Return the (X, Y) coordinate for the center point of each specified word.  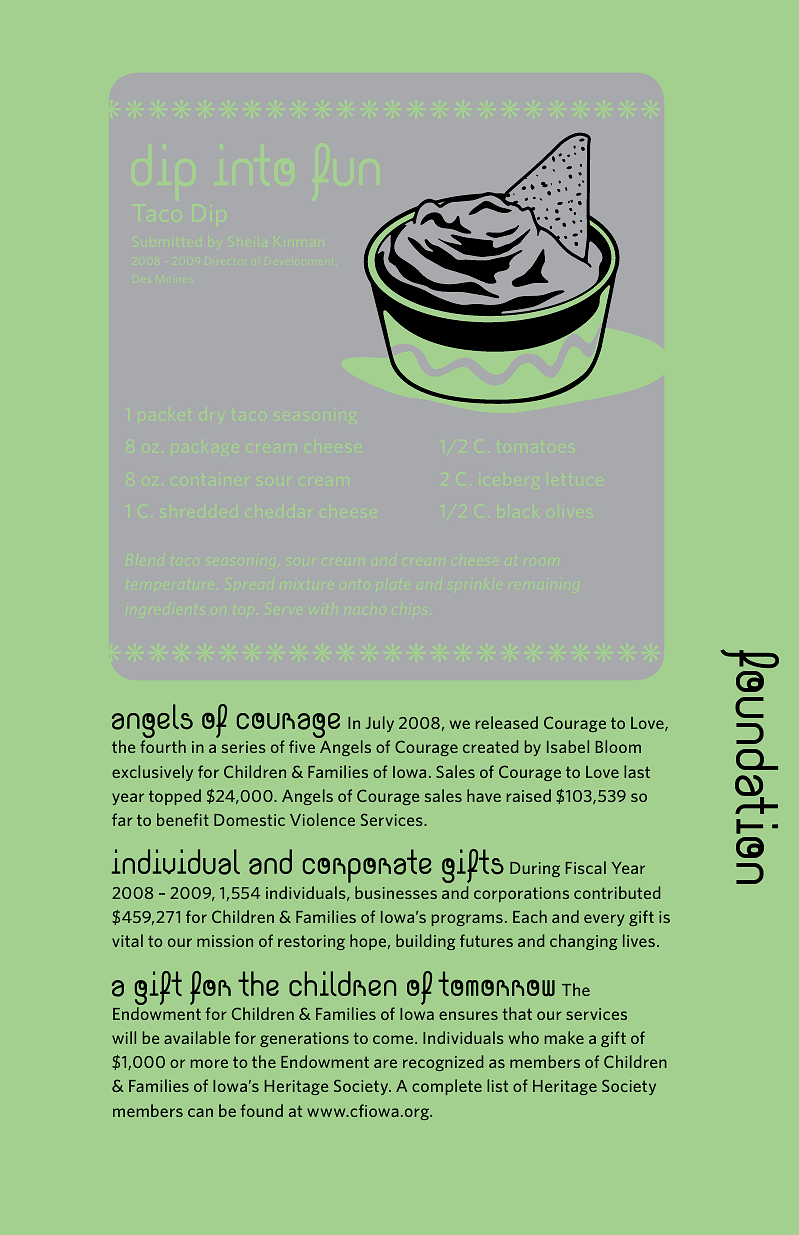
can (200, 1112)
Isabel (568, 746)
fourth (163, 746)
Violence (322, 819)
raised (529, 795)
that (517, 1013)
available (197, 1037)
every (604, 920)
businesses (396, 892)
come (394, 1039)
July (380, 724)
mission (225, 941)
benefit (183, 819)
